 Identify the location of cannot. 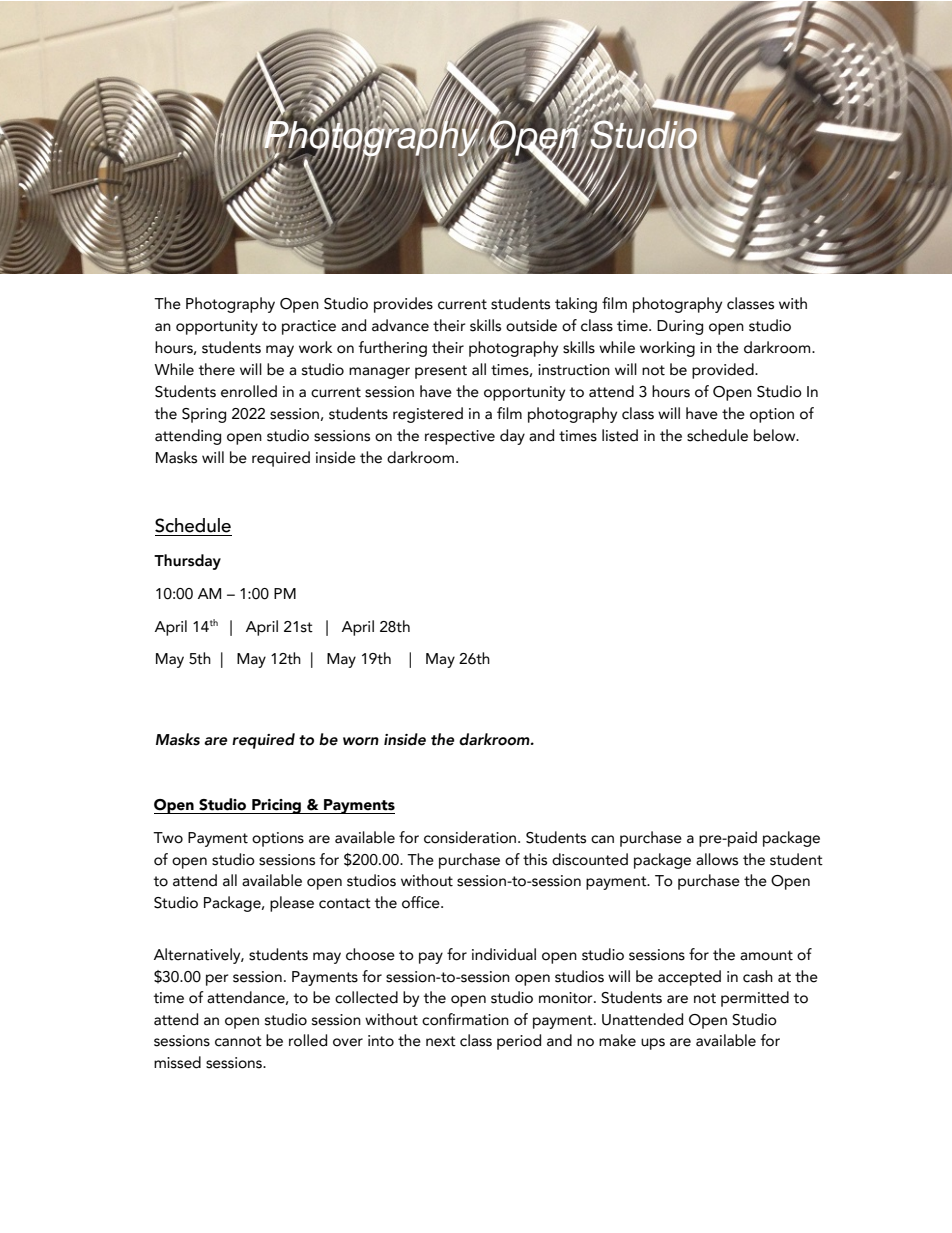
(238, 1041).
